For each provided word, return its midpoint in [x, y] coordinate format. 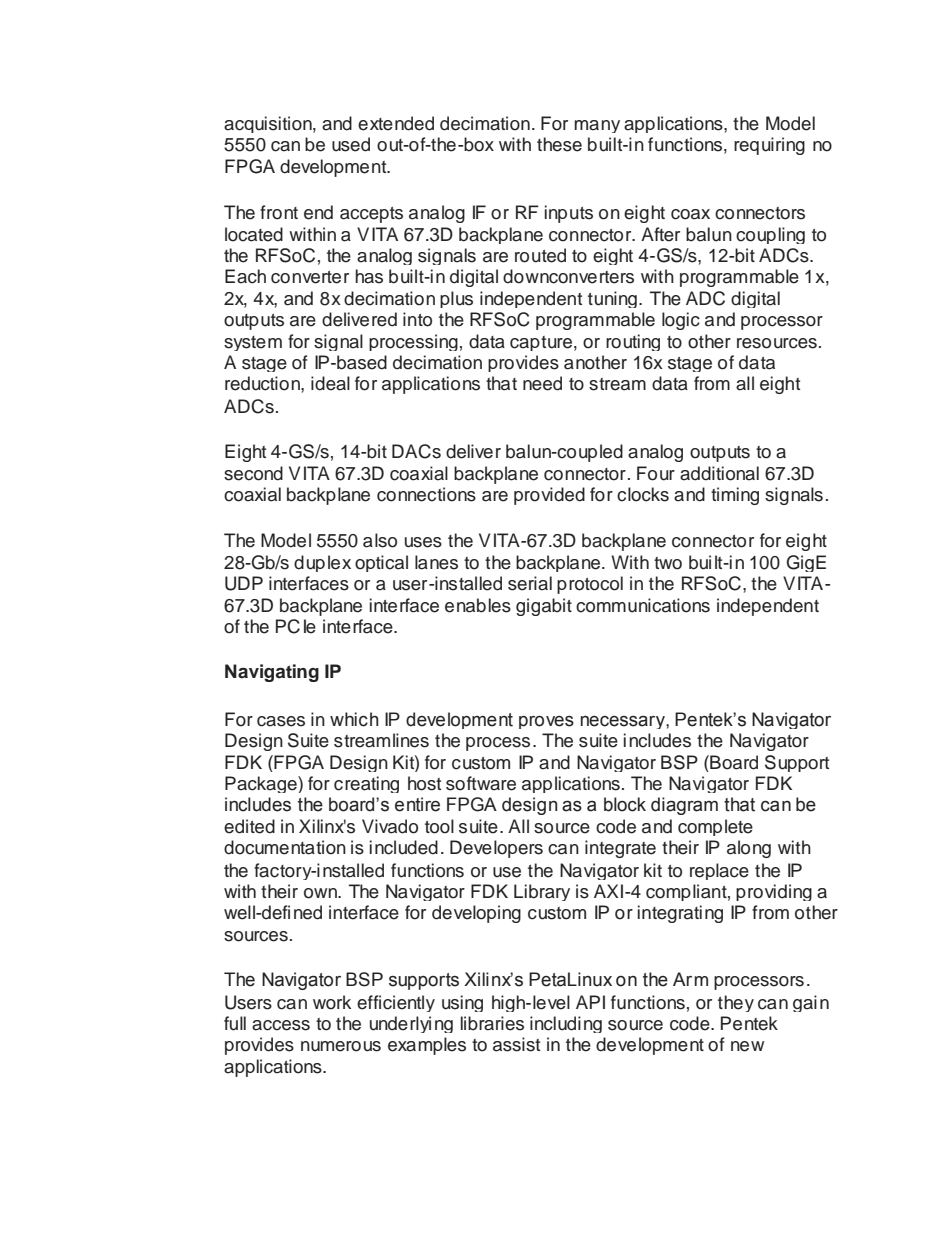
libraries [492, 1023]
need [542, 383]
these [559, 144]
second [253, 473]
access [281, 1025]
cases [281, 721]
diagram [684, 806]
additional [719, 473]
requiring [769, 146]
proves [546, 722]
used [351, 144]
